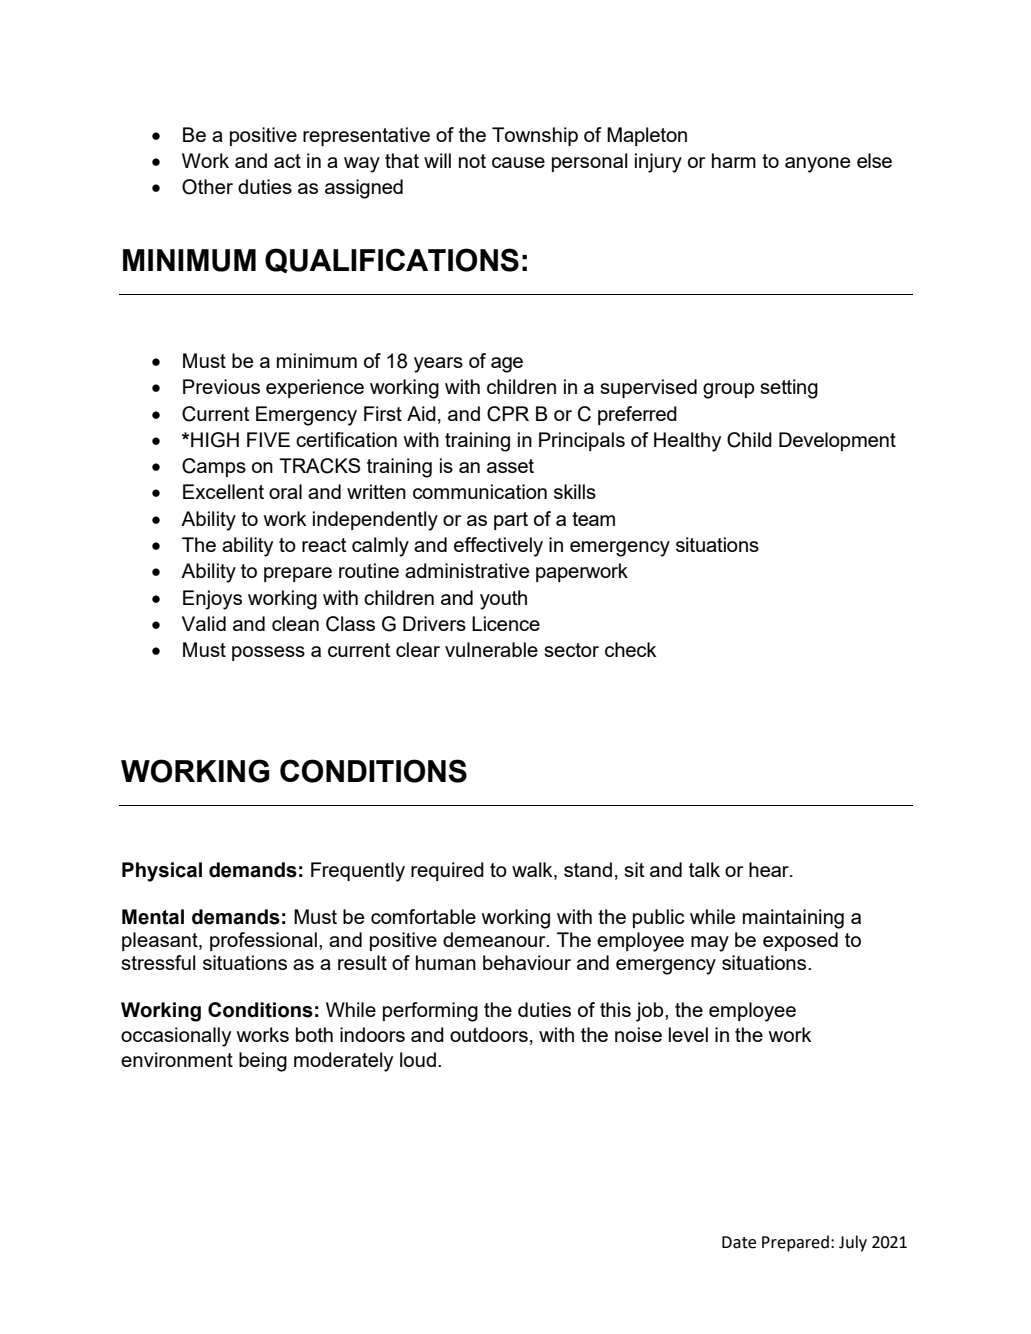 The height and width of the screenshot is (1334, 1031). I want to click on vulnerable, so click(491, 649).
